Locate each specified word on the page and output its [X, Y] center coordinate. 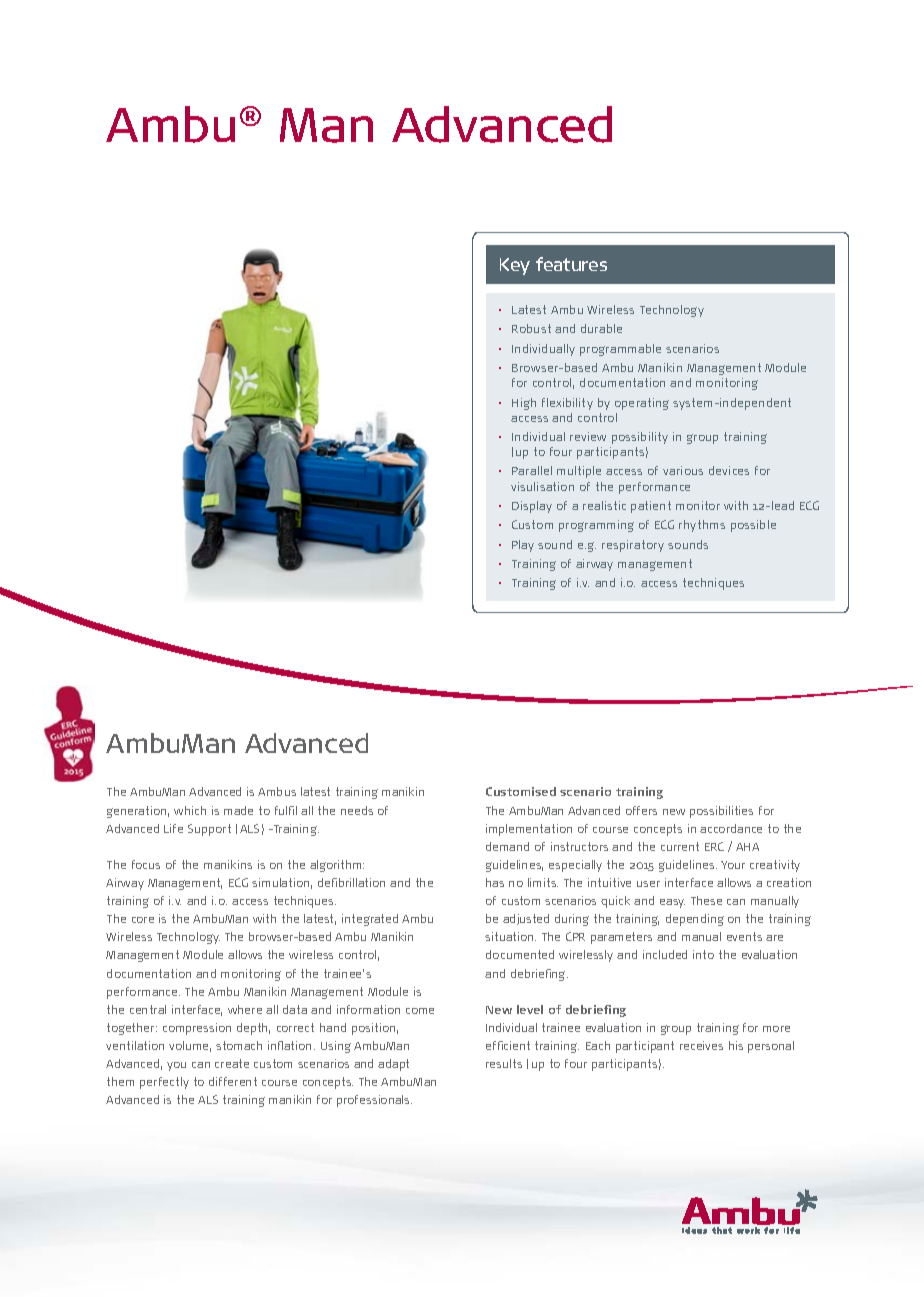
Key [515, 266]
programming [596, 526]
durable [601, 328]
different [233, 1081]
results [504, 1063]
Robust [531, 328]
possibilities [721, 812]
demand [507, 846]
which [190, 810]
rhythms [702, 526]
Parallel [532, 470]
